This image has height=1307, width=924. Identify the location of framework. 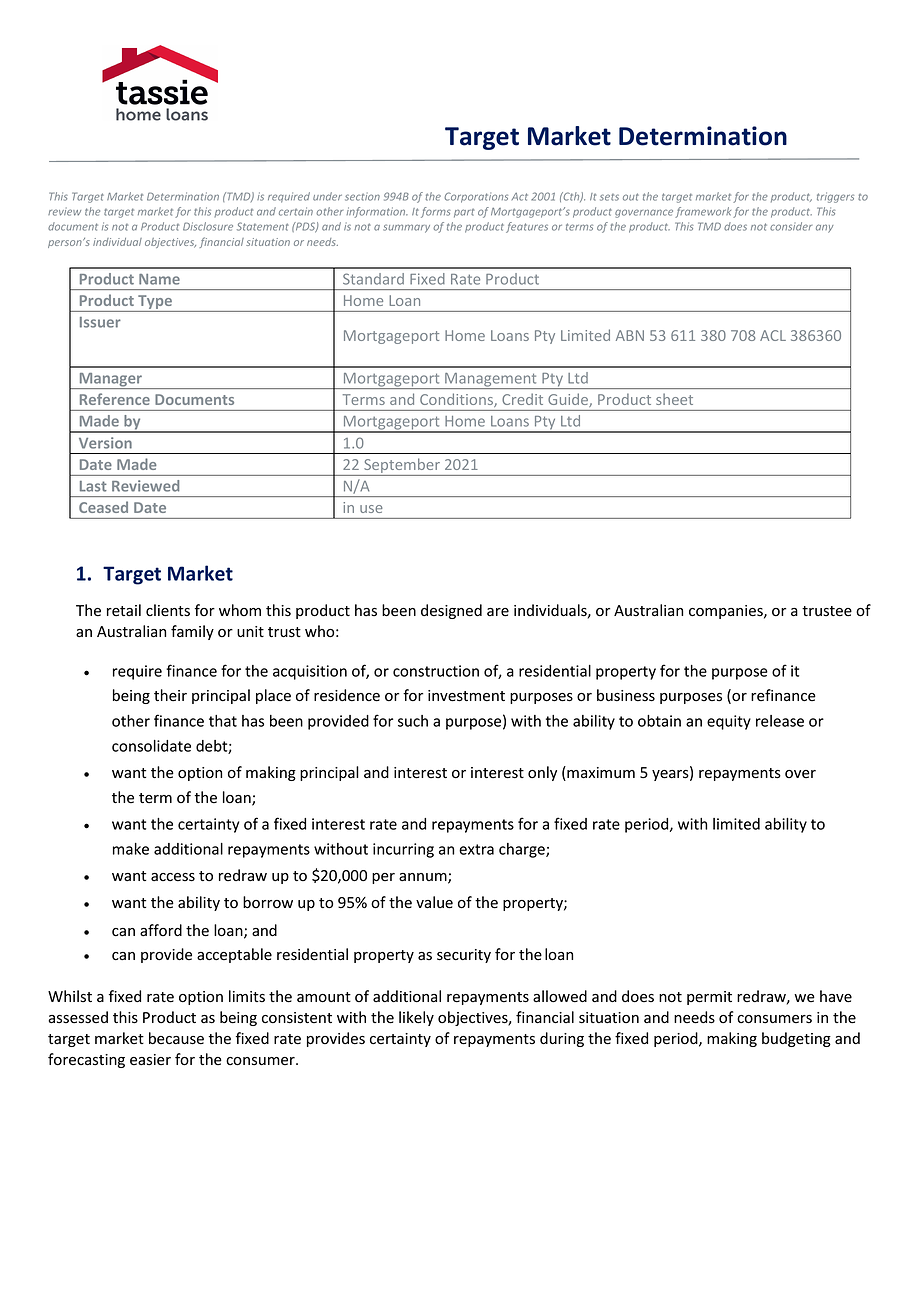
(703, 212).
